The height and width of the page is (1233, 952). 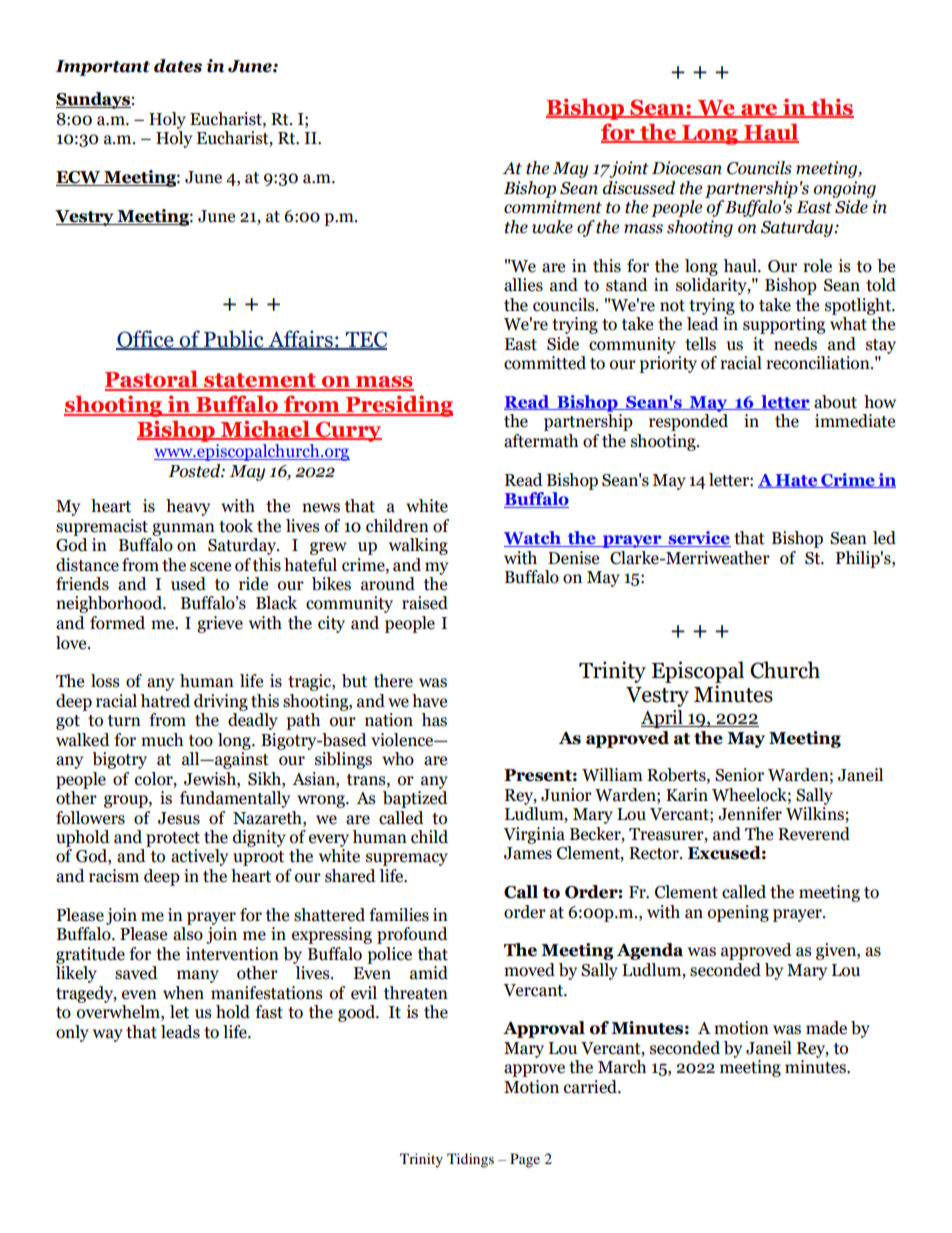 I want to click on grieve, so click(x=220, y=624).
